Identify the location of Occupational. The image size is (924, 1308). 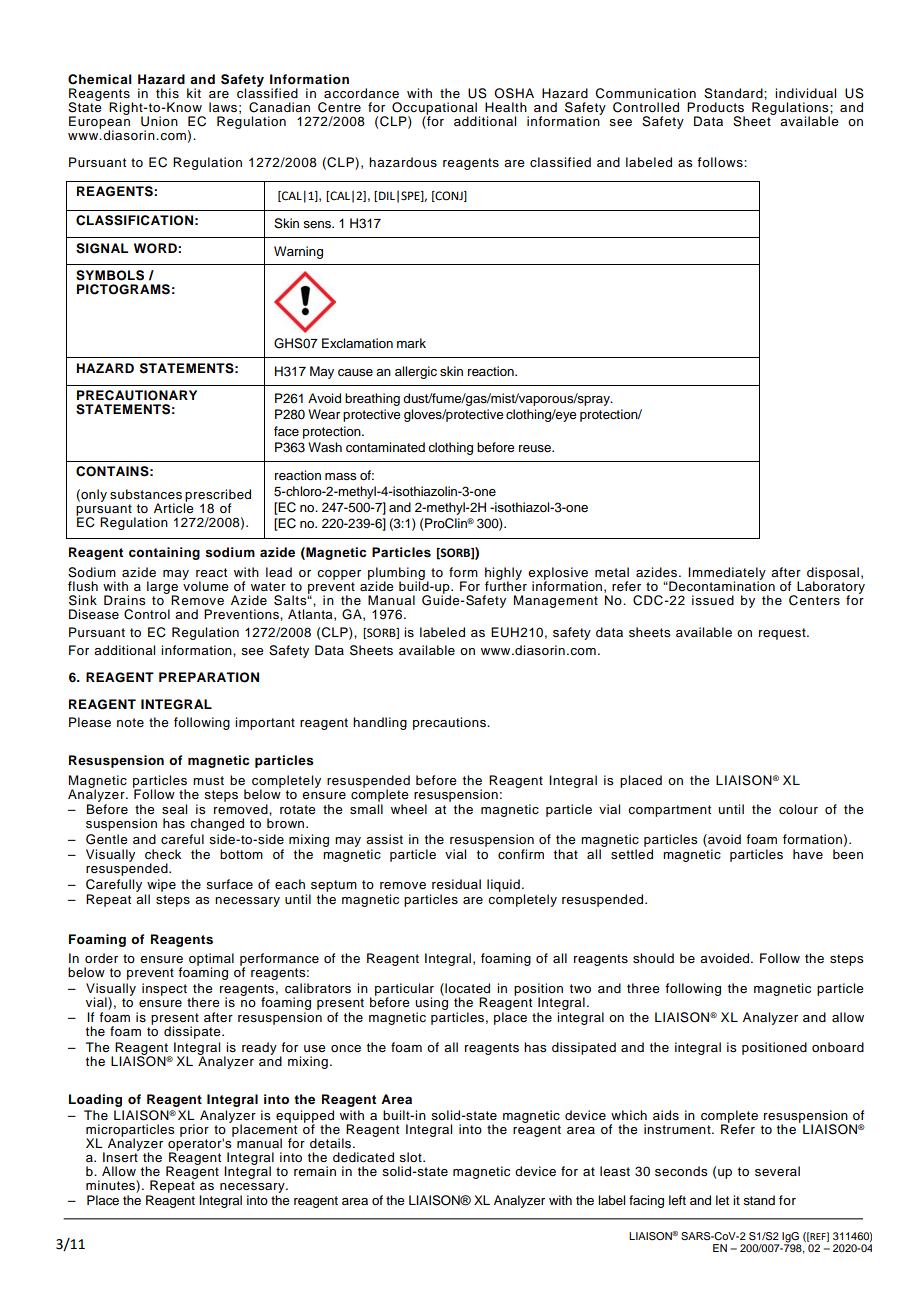
(434, 109).
